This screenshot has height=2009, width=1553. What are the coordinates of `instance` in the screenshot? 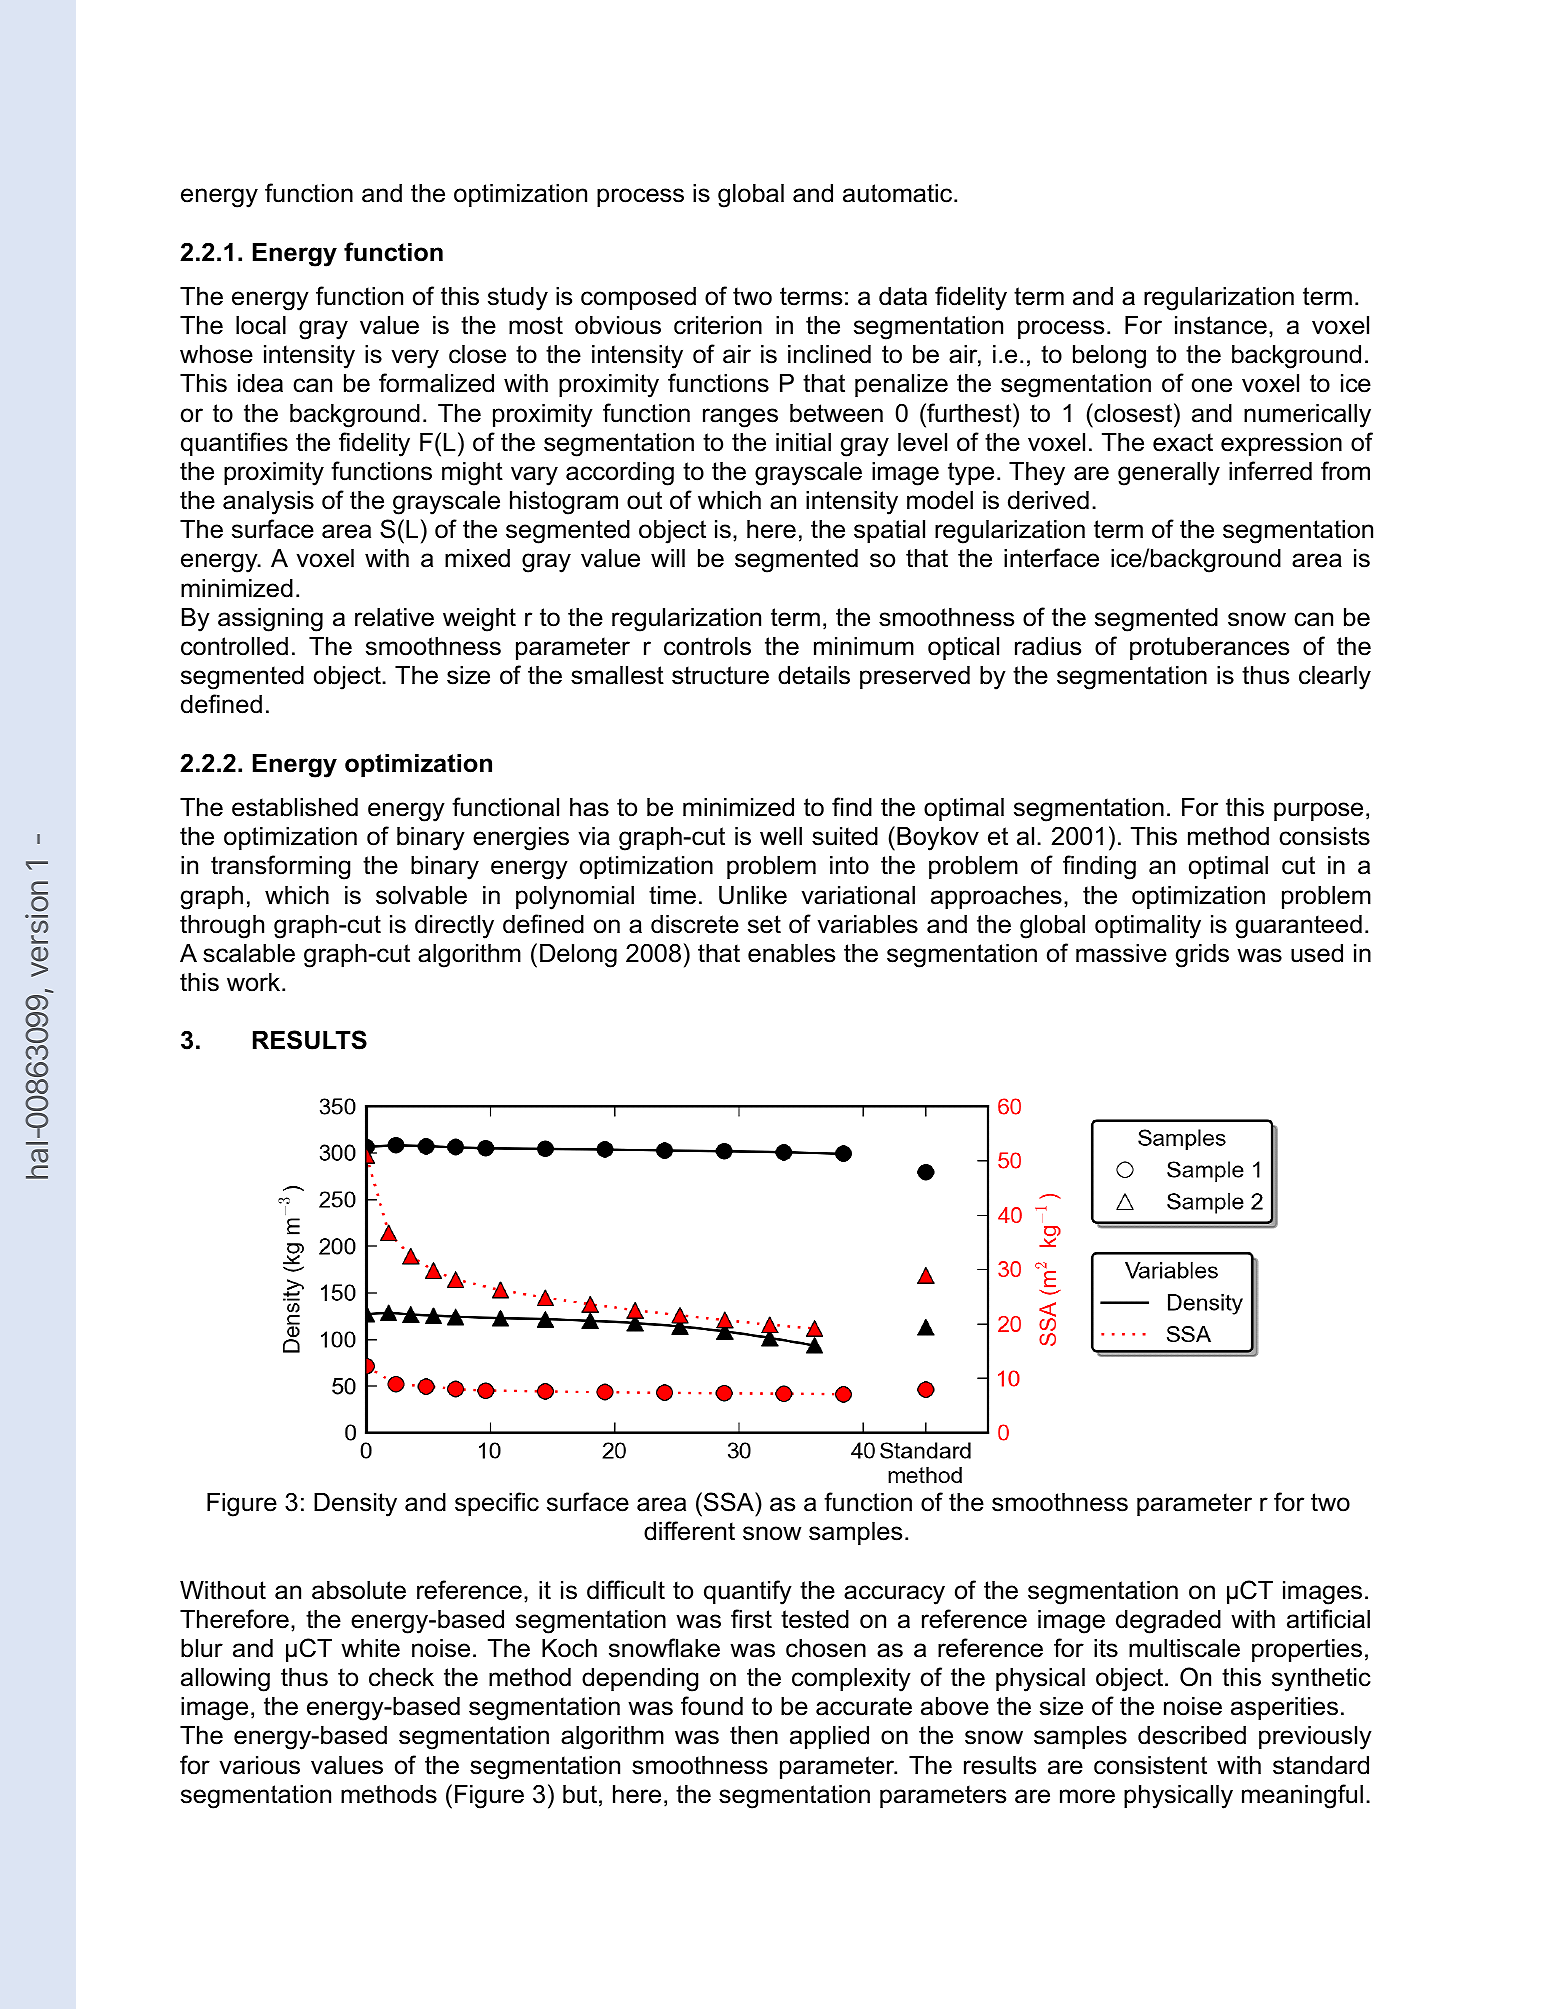 It's located at (1221, 325).
